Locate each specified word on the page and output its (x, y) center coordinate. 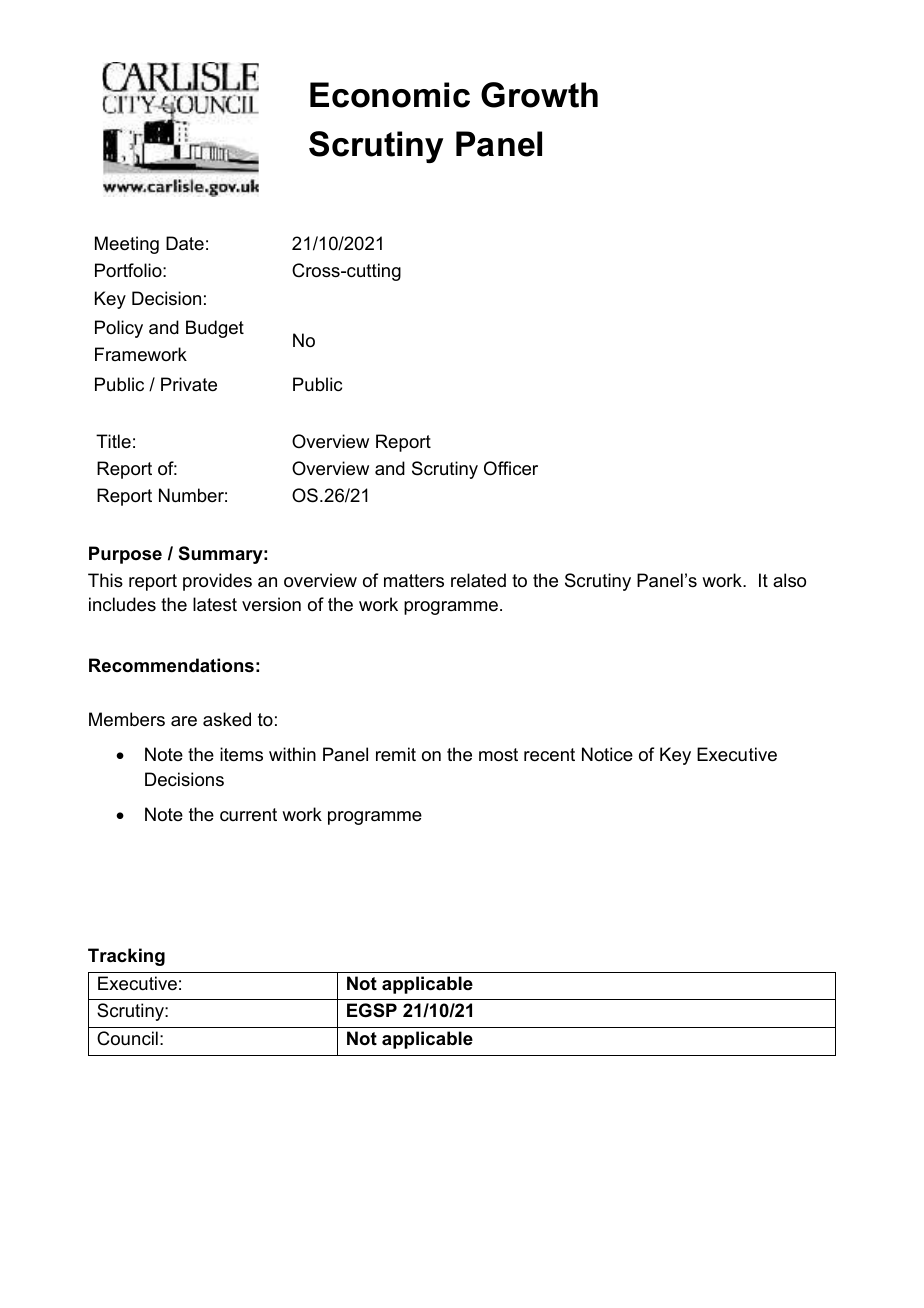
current (248, 815)
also (789, 580)
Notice (607, 754)
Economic (390, 95)
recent (549, 755)
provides (217, 582)
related (478, 580)
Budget (215, 329)
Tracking (126, 957)
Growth (539, 95)
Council (127, 1038)
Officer (511, 468)
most (498, 755)
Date (185, 243)
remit (396, 754)
